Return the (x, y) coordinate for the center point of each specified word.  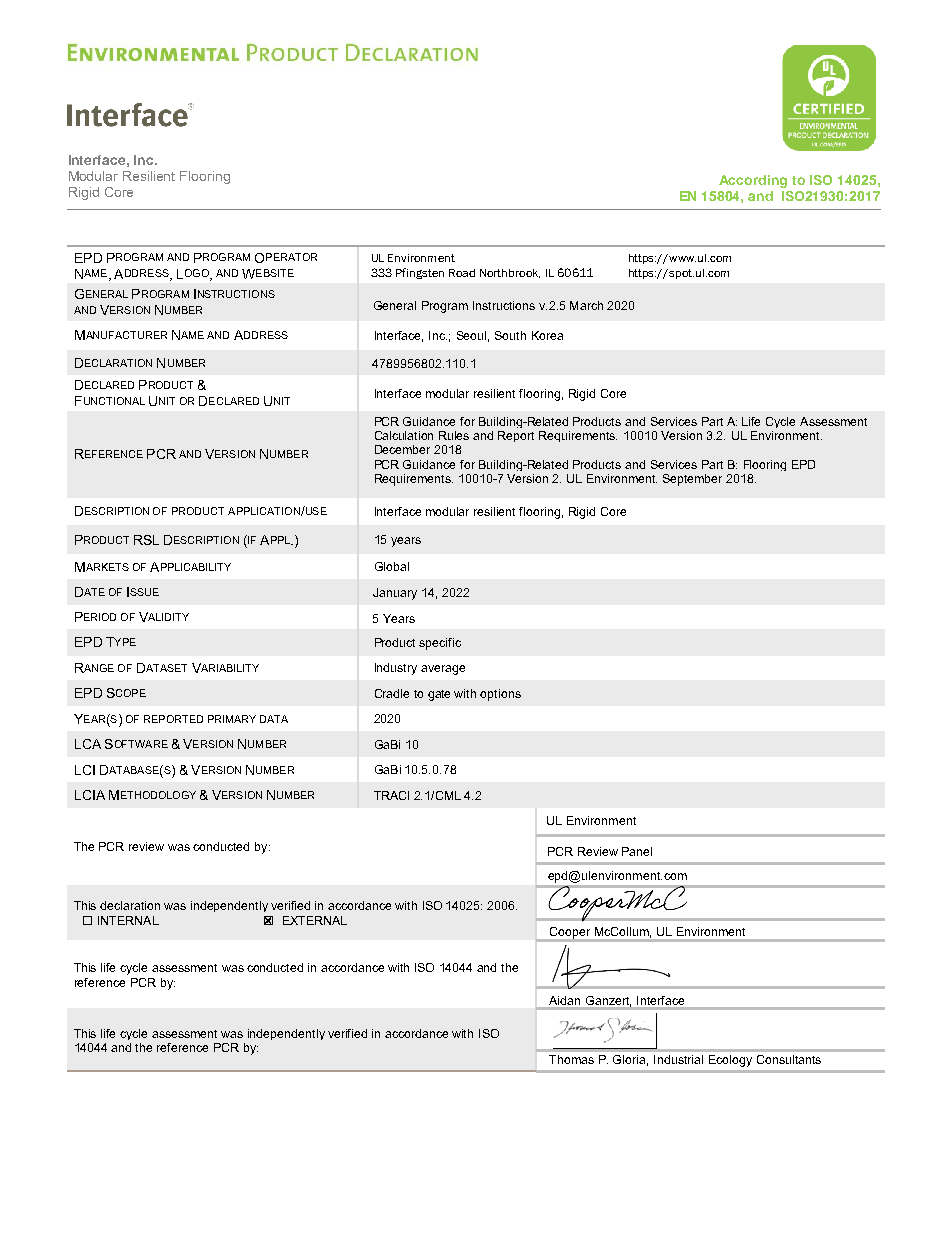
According (753, 181)
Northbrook (510, 273)
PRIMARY (232, 719)
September (692, 480)
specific (440, 644)
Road (462, 273)
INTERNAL (128, 920)
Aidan (564, 1000)
